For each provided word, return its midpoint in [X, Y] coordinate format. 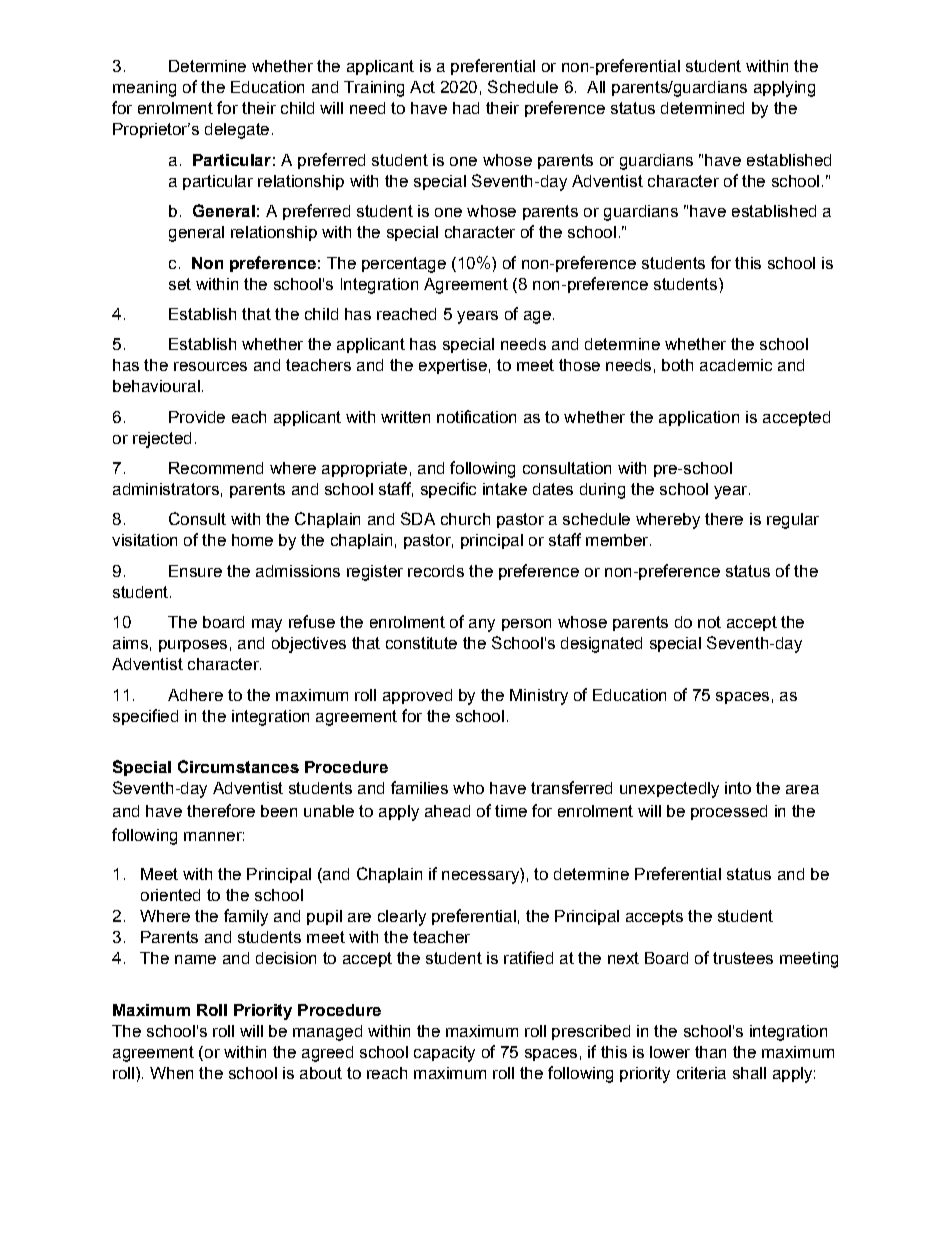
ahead [447, 811]
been [279, 811]
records [436, 571]
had [466, 108]
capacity [444, 1054]
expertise [453, 366]
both [677, 365]
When [171, 1073]
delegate [237, 131]
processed [729, 812]
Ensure [195, 571]
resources [210, 366]
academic [736, 365]
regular [793, 521]
